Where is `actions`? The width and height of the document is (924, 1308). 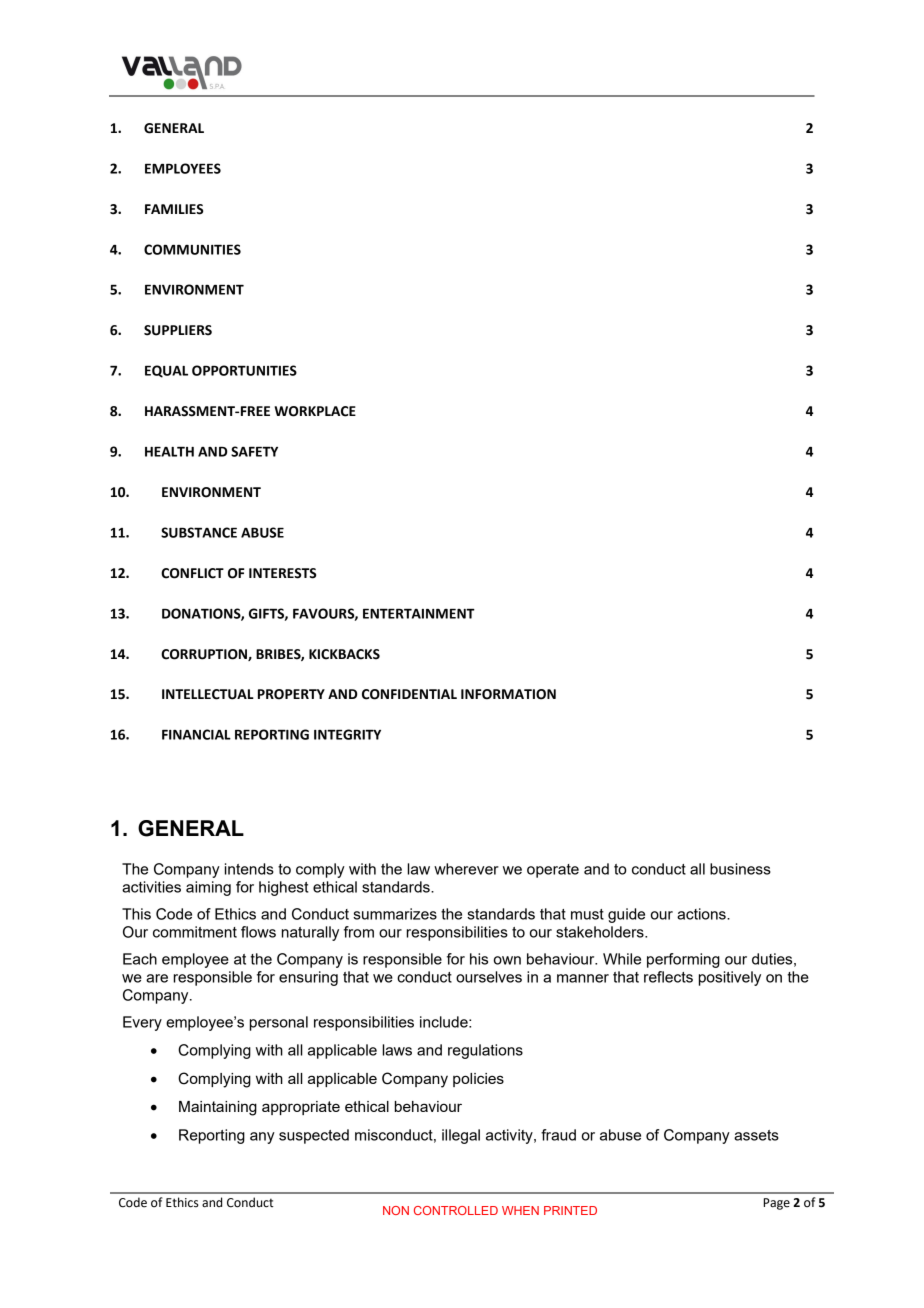 actions is located at coordinates (702, 914).
